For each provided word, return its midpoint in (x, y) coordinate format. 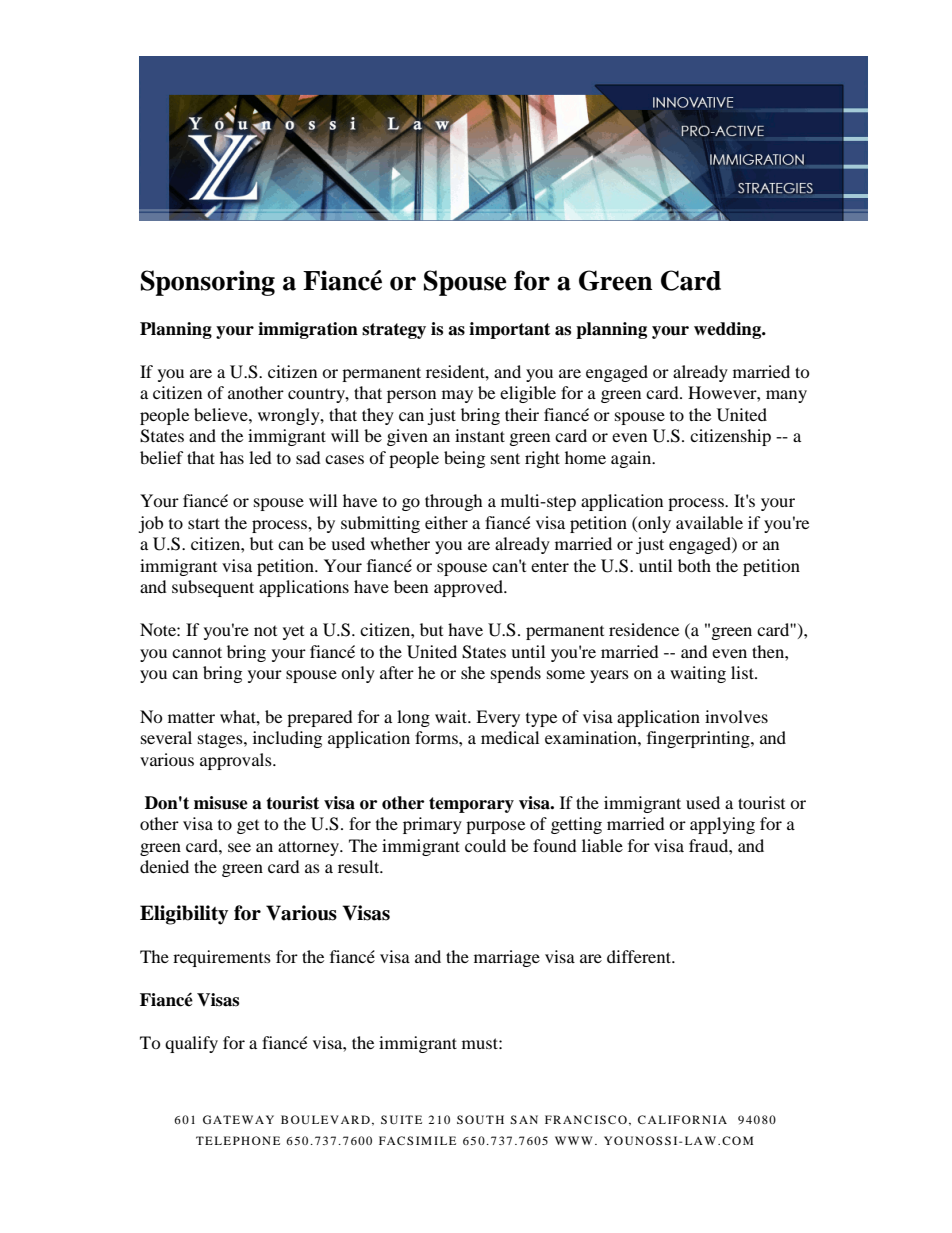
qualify (191, 1044)
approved (470, 588)
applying (722, 825)
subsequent (213, 588)
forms (437, 737)
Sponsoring (208, 283)
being (464, 459)
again (632, 459)
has (232, 457)
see (239, 847)
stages (221, 741)
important (509, 330)
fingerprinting (699, 739)
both (694, 565)
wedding (729, 330)
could (485, 845)
